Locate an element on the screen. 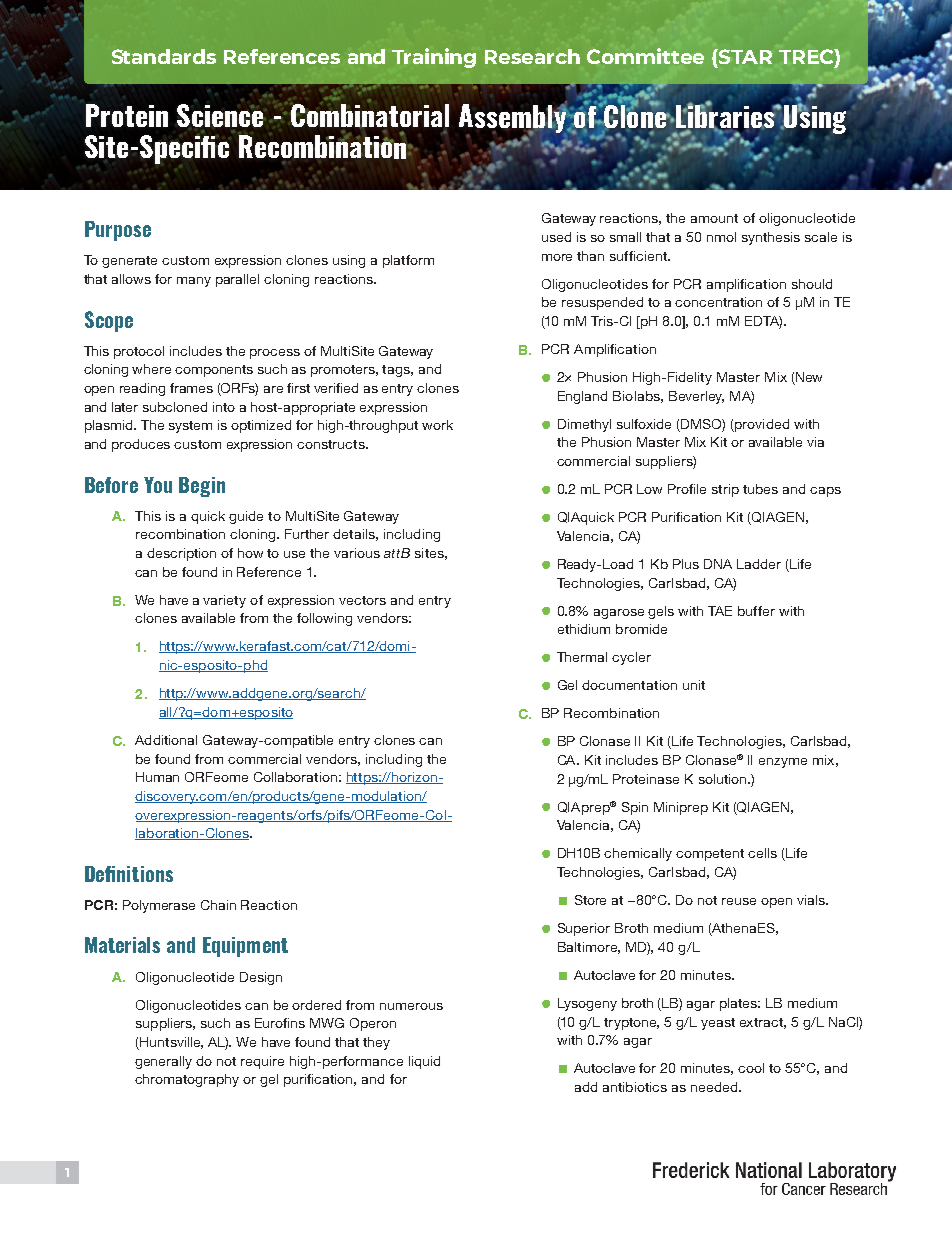 The image size is (952, 1233). Ladder is located at coordinates (759, 564).
